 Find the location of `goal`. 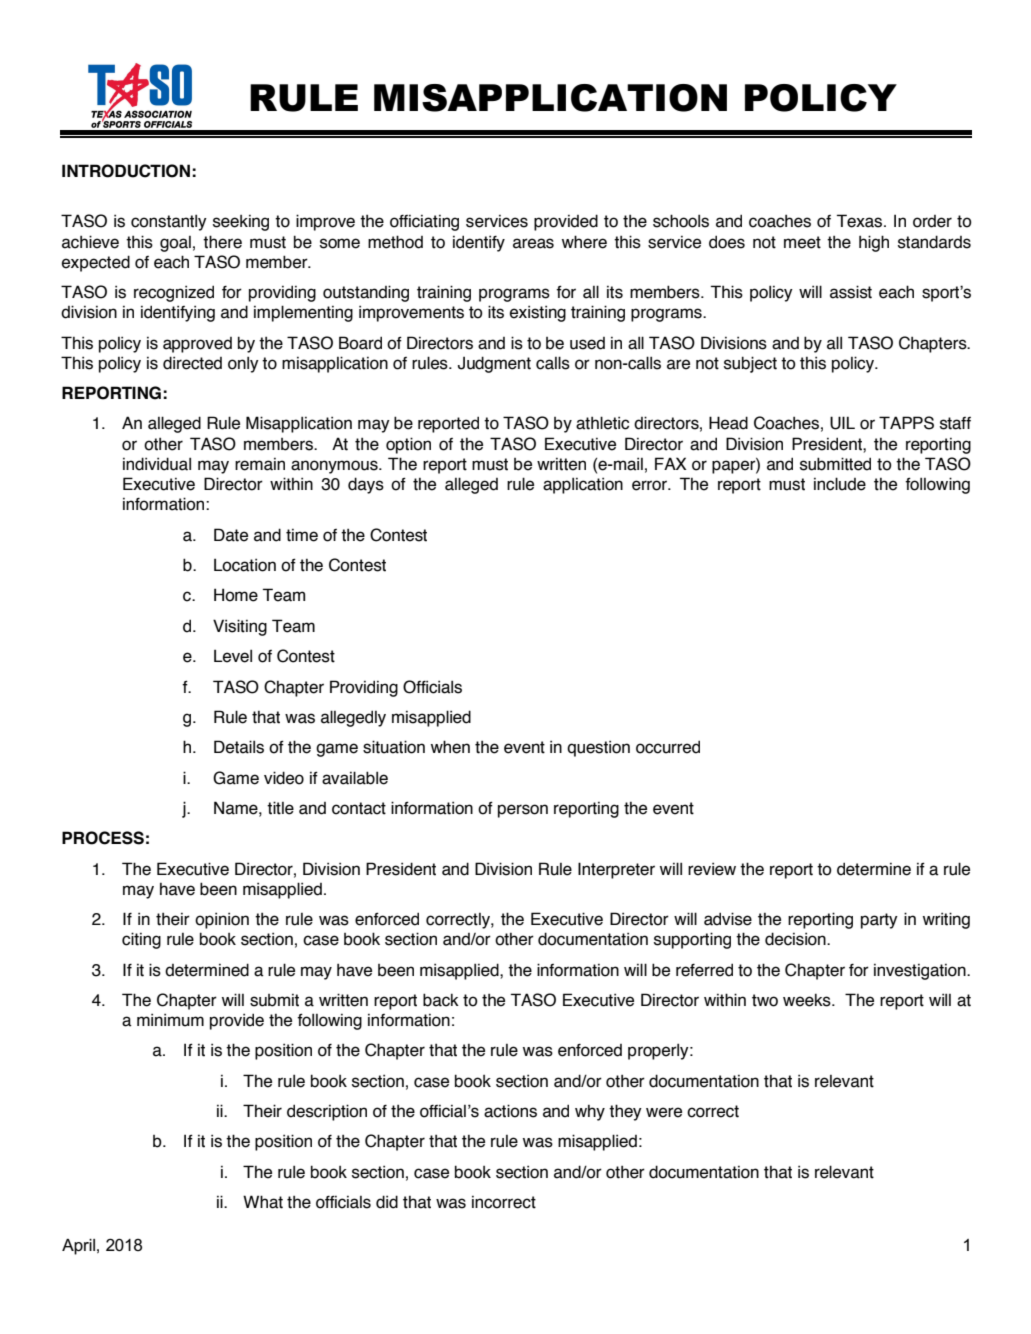

goal is located at coordinates (175, 244).
